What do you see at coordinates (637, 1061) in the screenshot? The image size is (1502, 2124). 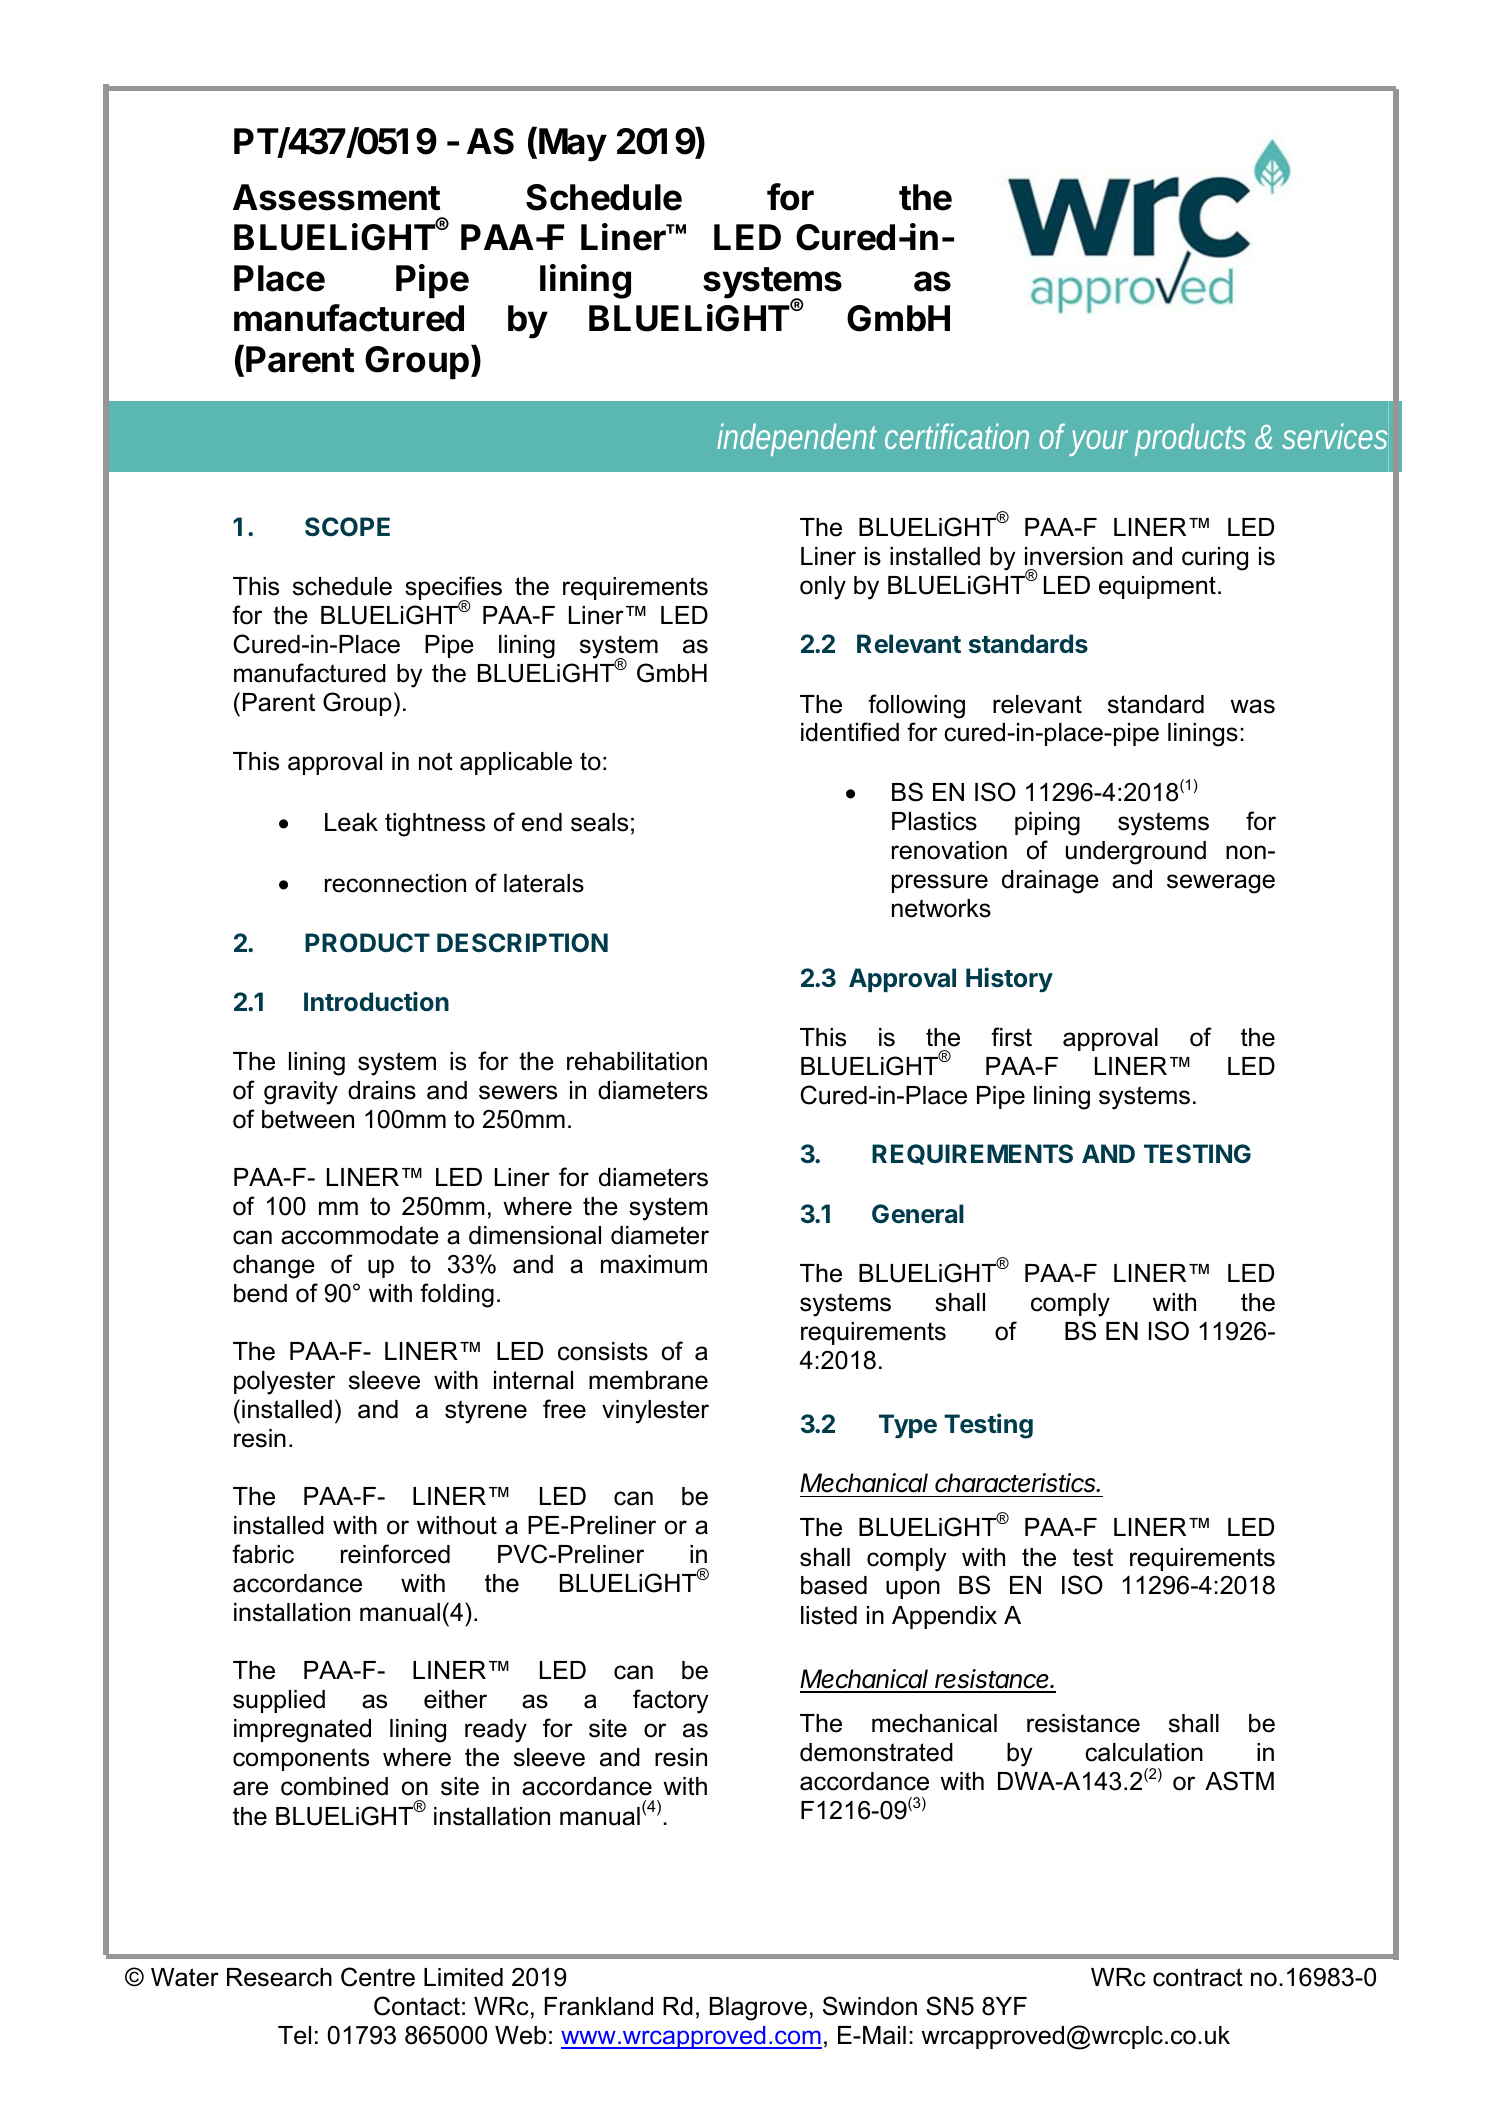 I see `rehabilitation` at bounding box center [637, 1061].
